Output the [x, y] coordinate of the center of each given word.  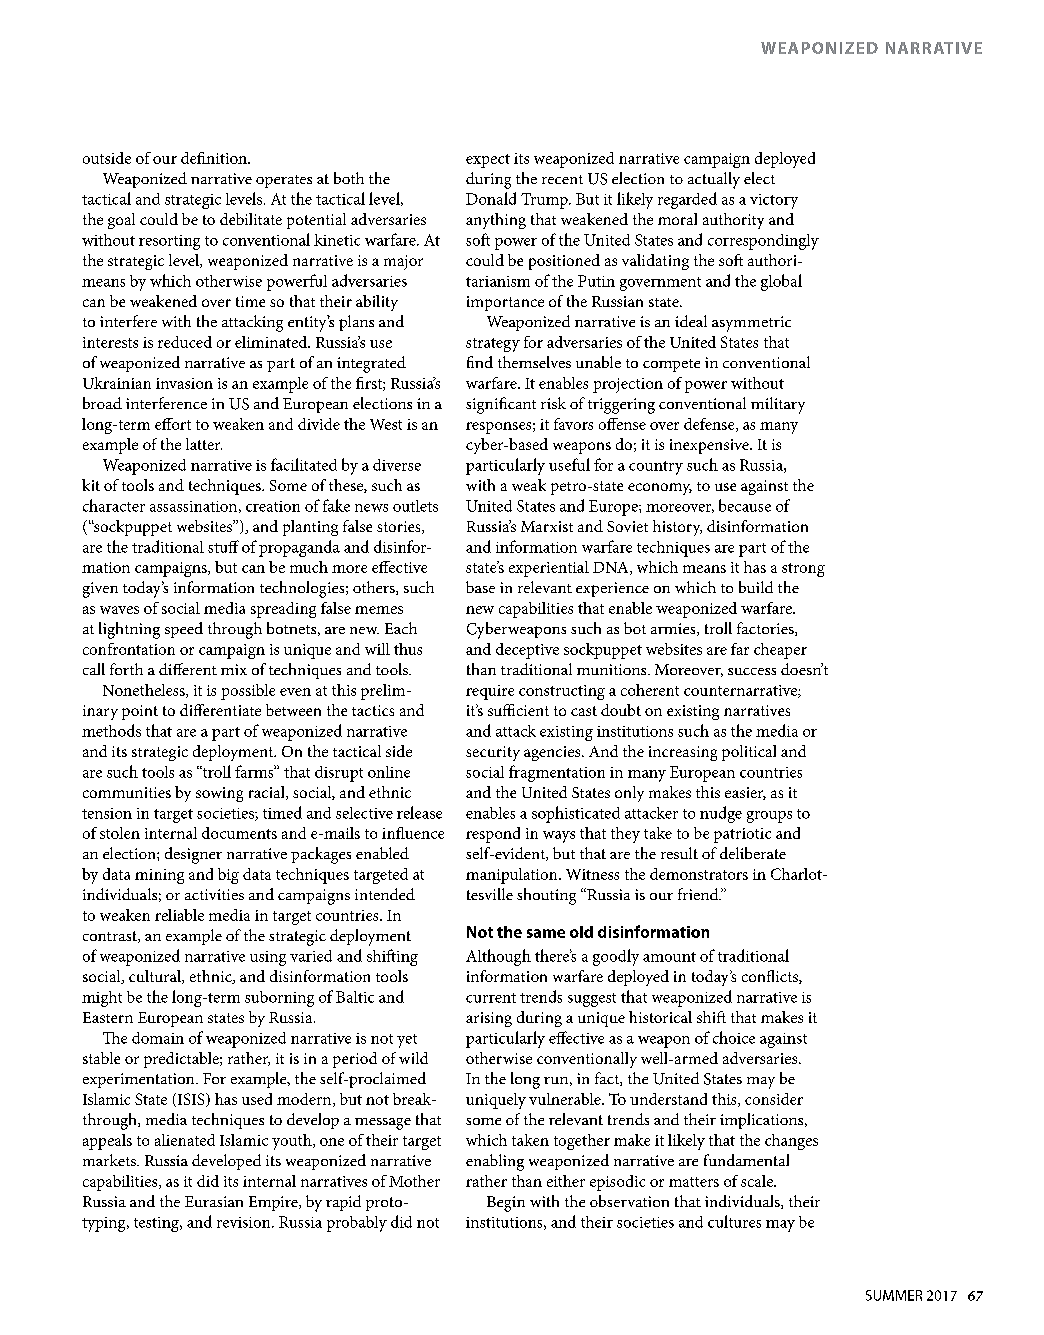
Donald [491, 198]
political [749, 753]
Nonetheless [145, 691]
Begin [506, 1204]
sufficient [518, 710]
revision [245, 1222]
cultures [734, 1221]
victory [774, 201]
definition [215, 158]
